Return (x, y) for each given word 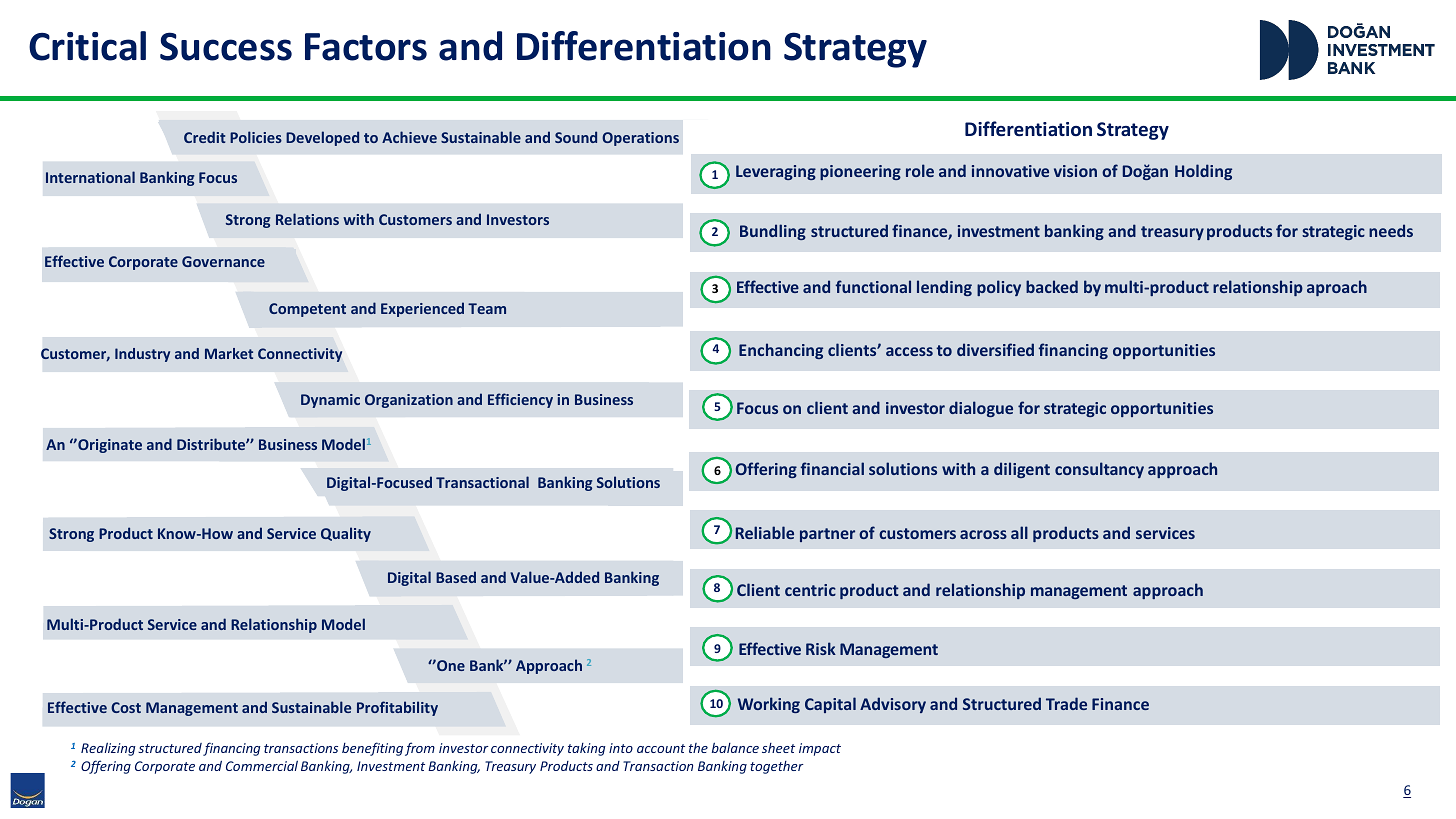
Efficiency (520, 400)
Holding (1203, 172)
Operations (640, 139)
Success (226, 46)
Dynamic (330, 401)
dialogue (981, 409)
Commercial (262, 765)
